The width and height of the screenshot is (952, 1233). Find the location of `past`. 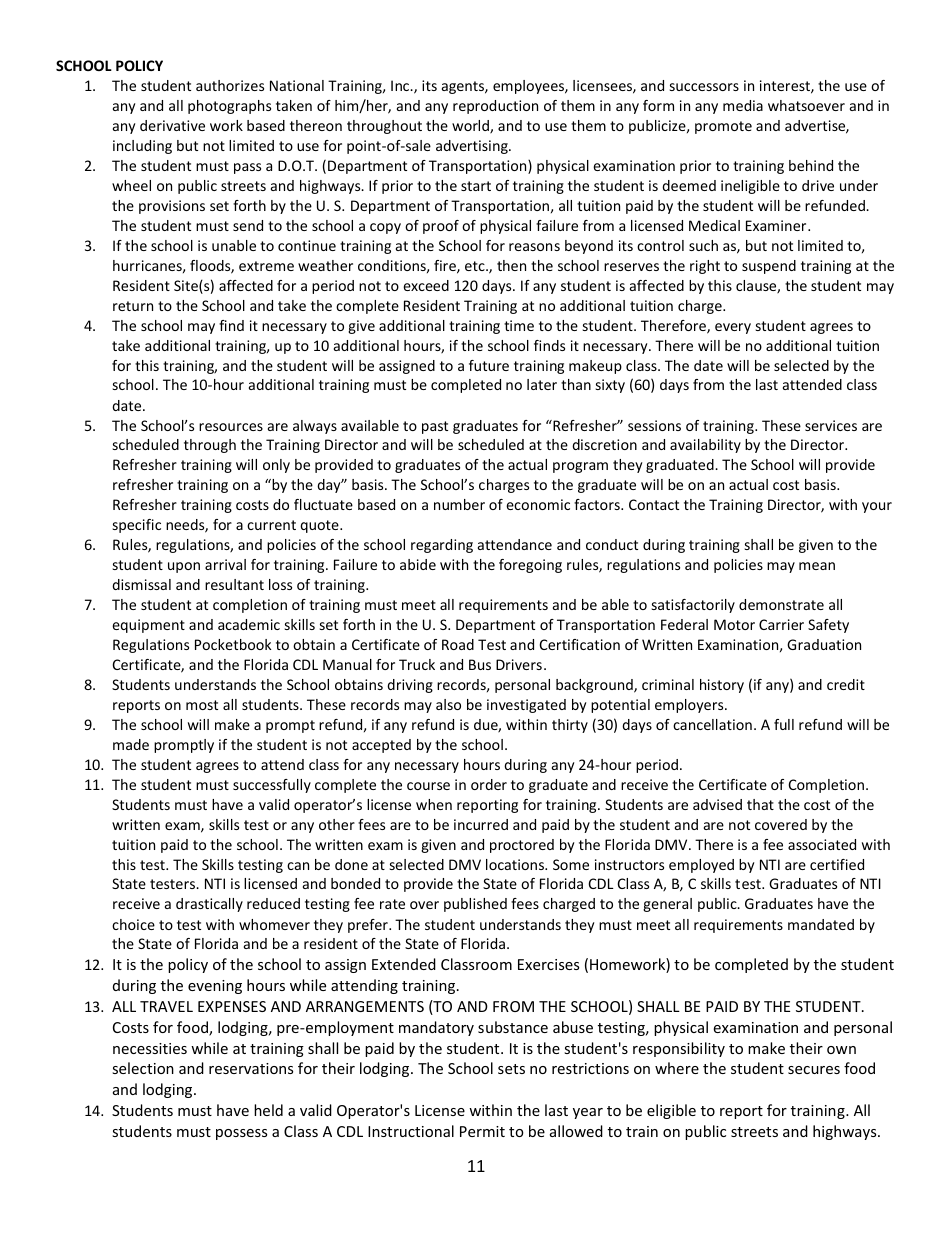

past is located at coordinates (435, 427).
